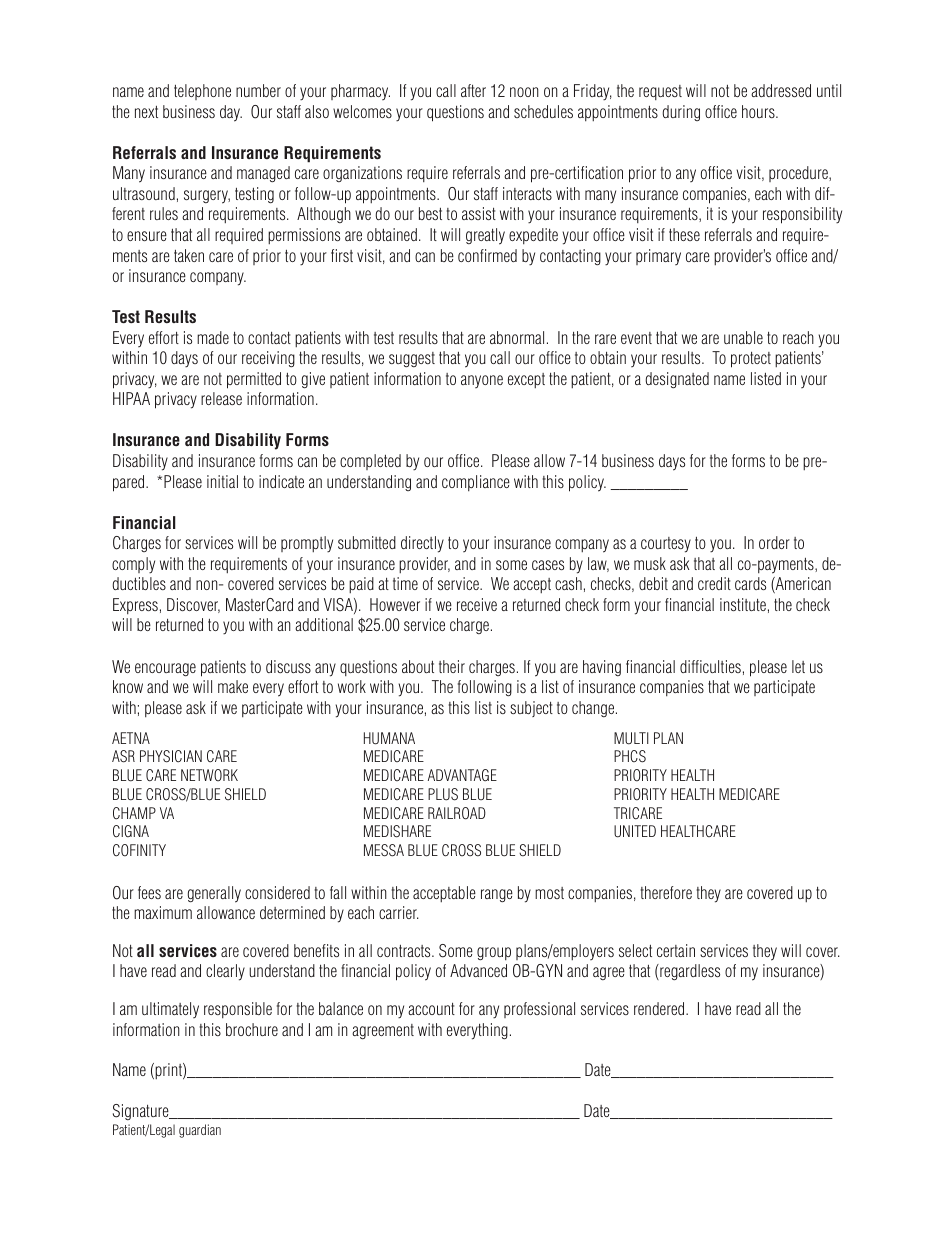  I want to click on receive, so click(477, 604).
